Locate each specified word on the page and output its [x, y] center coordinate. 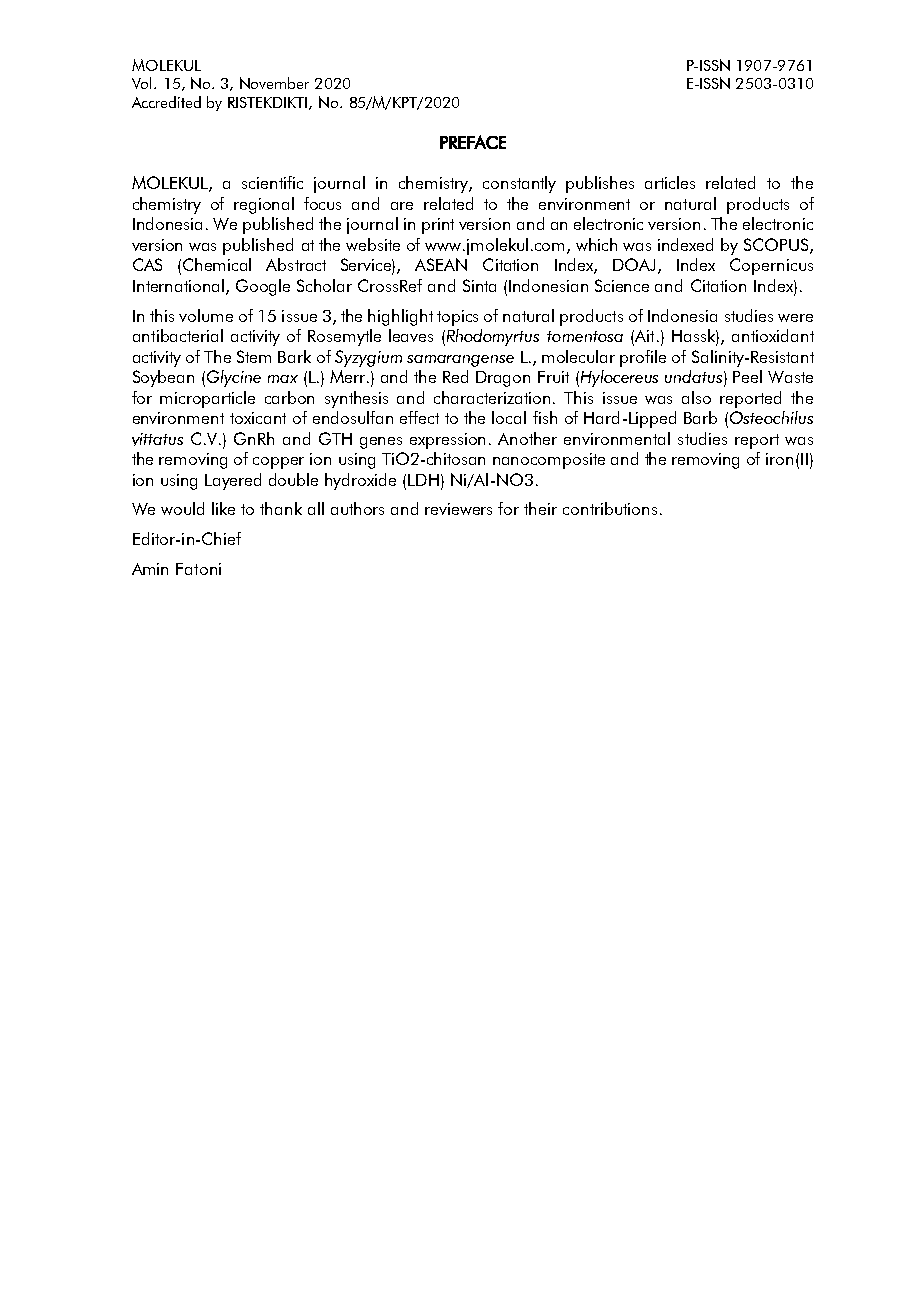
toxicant [258, 418]
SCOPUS [777, 246]
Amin [150, 569]
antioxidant [773, 335]
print [438, 226]
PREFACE [473, 142]
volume [206, 315]
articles [670, 182]
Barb [700, 417]
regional [264, 205]
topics [457, 318]
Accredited [166, 102]
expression [447, 441]
